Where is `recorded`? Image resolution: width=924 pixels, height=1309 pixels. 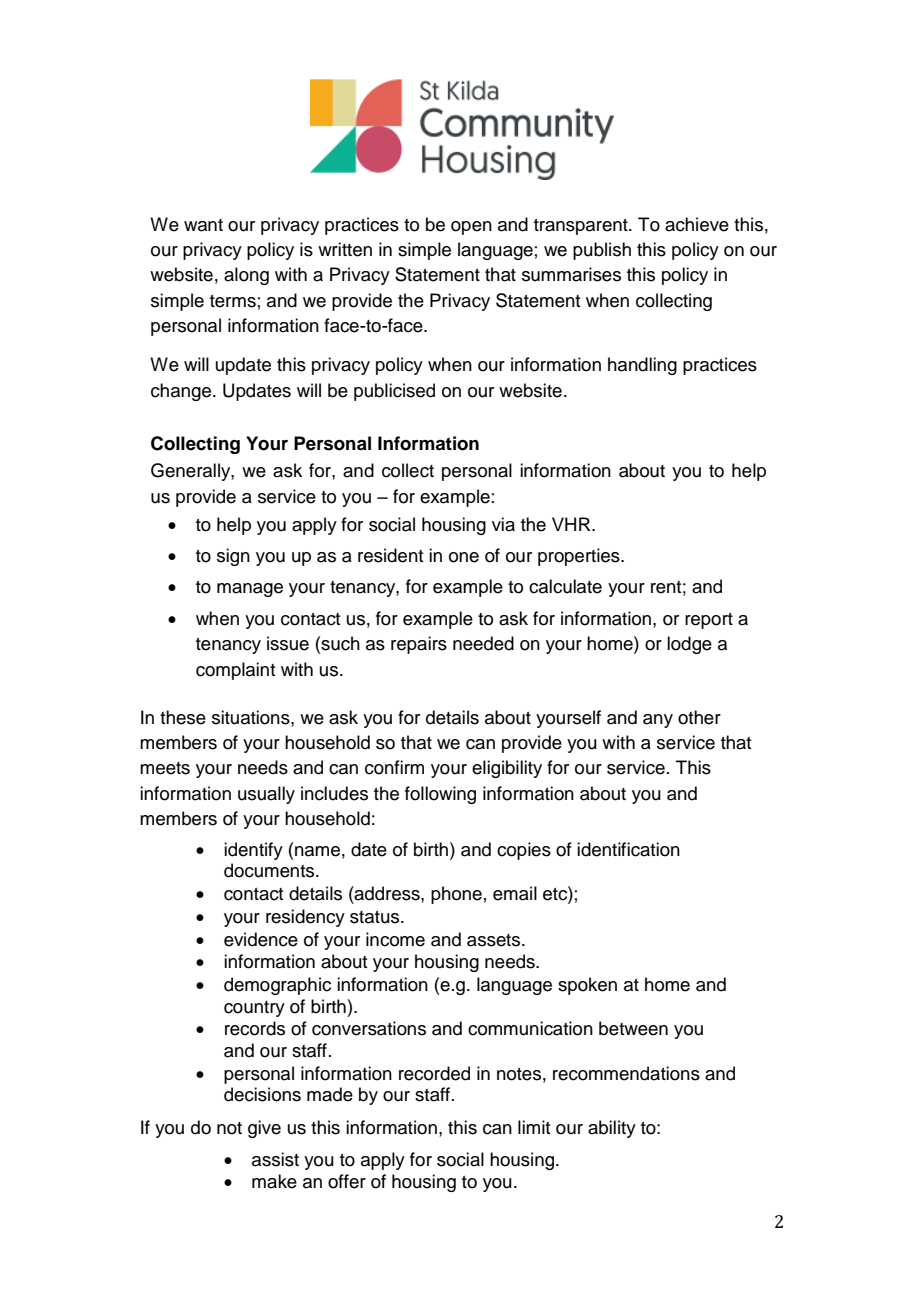
recorded is located at coordinates (434, 1073).
